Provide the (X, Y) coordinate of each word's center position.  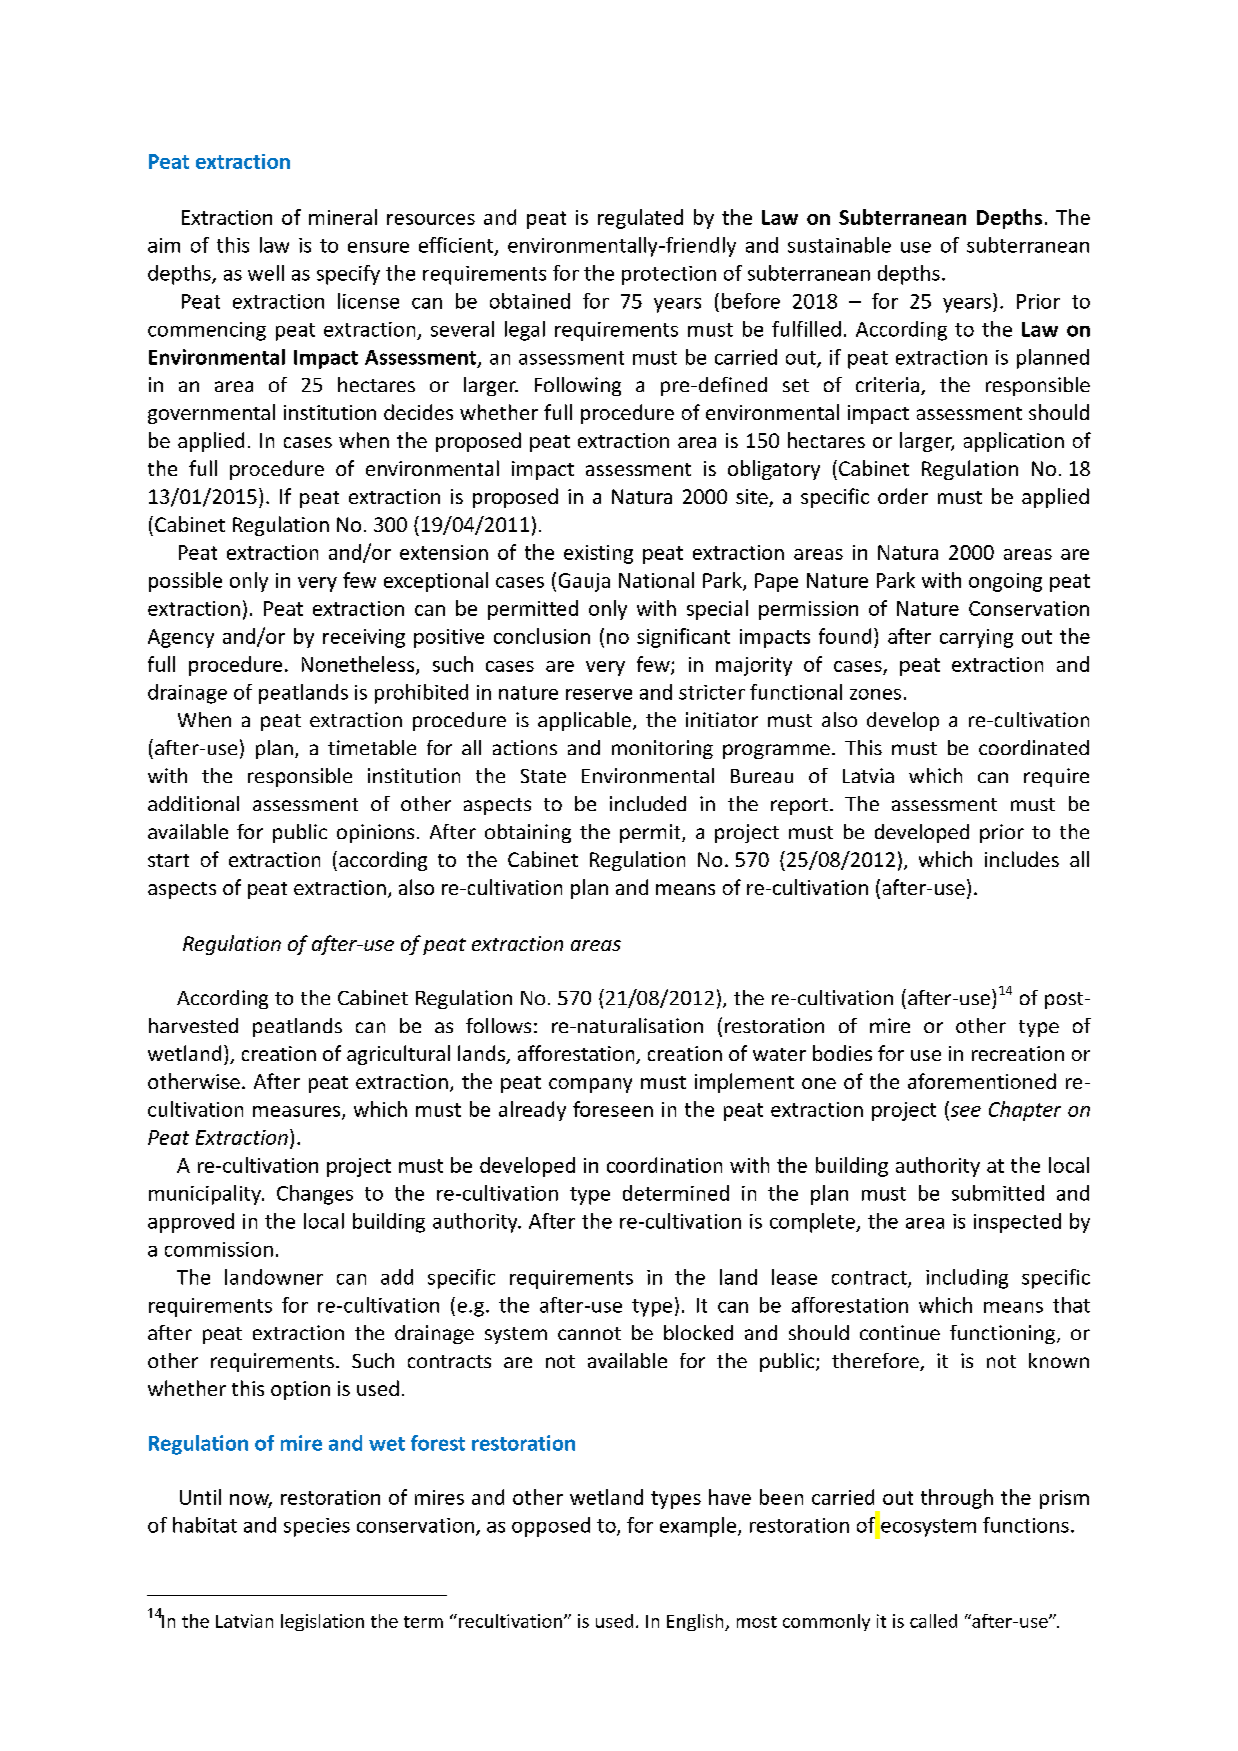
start (168, 860)
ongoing (1005, 582)
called (933, 1621)
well (266, 273)
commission (219, 1249)
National (656, 580)
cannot (589, 1333)
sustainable (839, 245)
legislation (322, 1622)
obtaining (528, 833)
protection (669, 275)
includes (1022, 859)
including (967, 1279)
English (696, 1622)
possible (185, 582)
